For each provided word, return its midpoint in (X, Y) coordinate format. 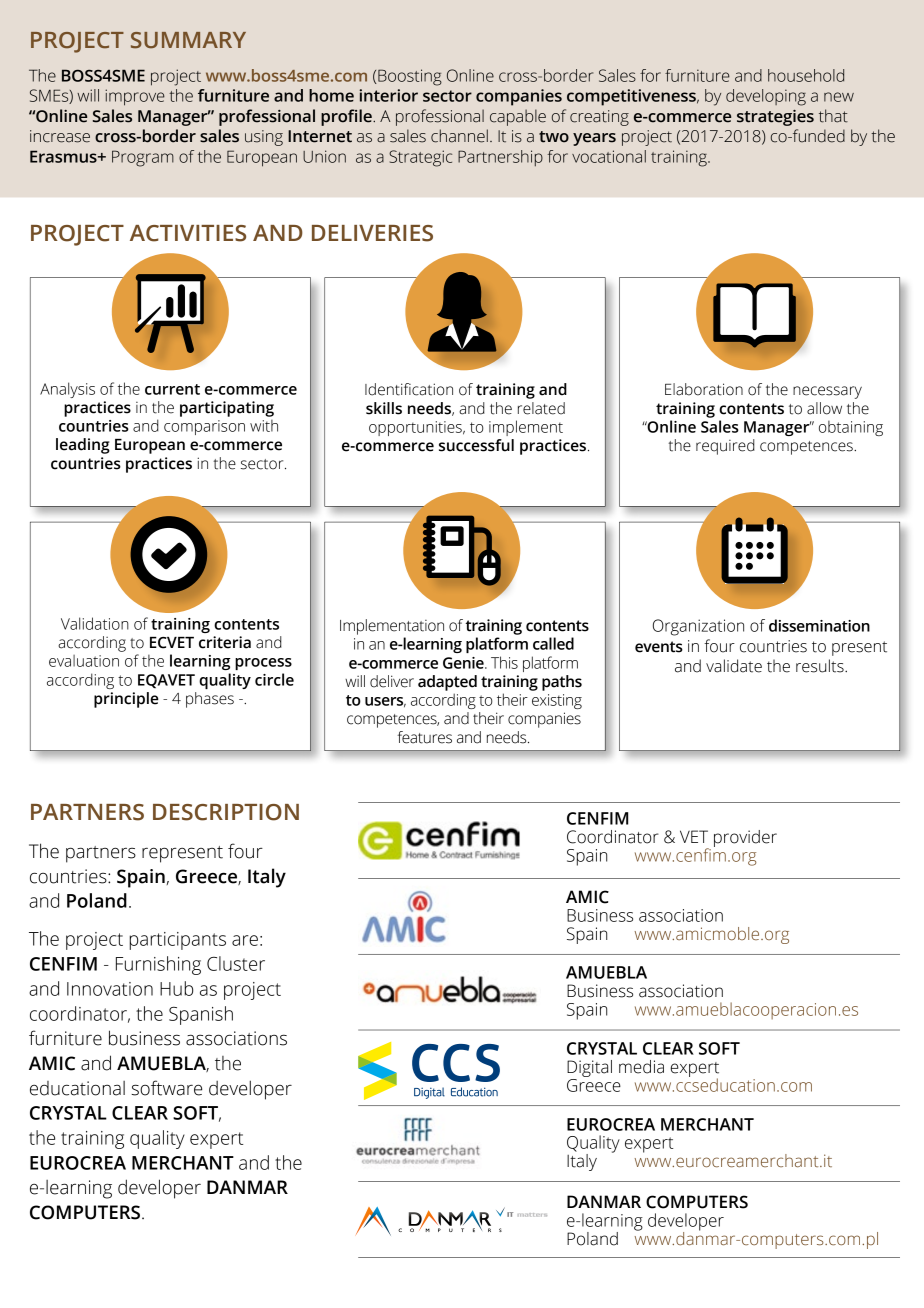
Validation (95, 623)
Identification (409, 389)
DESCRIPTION (226, 812)
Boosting (410, 77)
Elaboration (704, 389)
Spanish (201, 1015)
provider (745, 838)
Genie (464, 663)
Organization (698, 627)
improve (135, 97)
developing (766, 97)
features (425, 737)
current (172, 389)
